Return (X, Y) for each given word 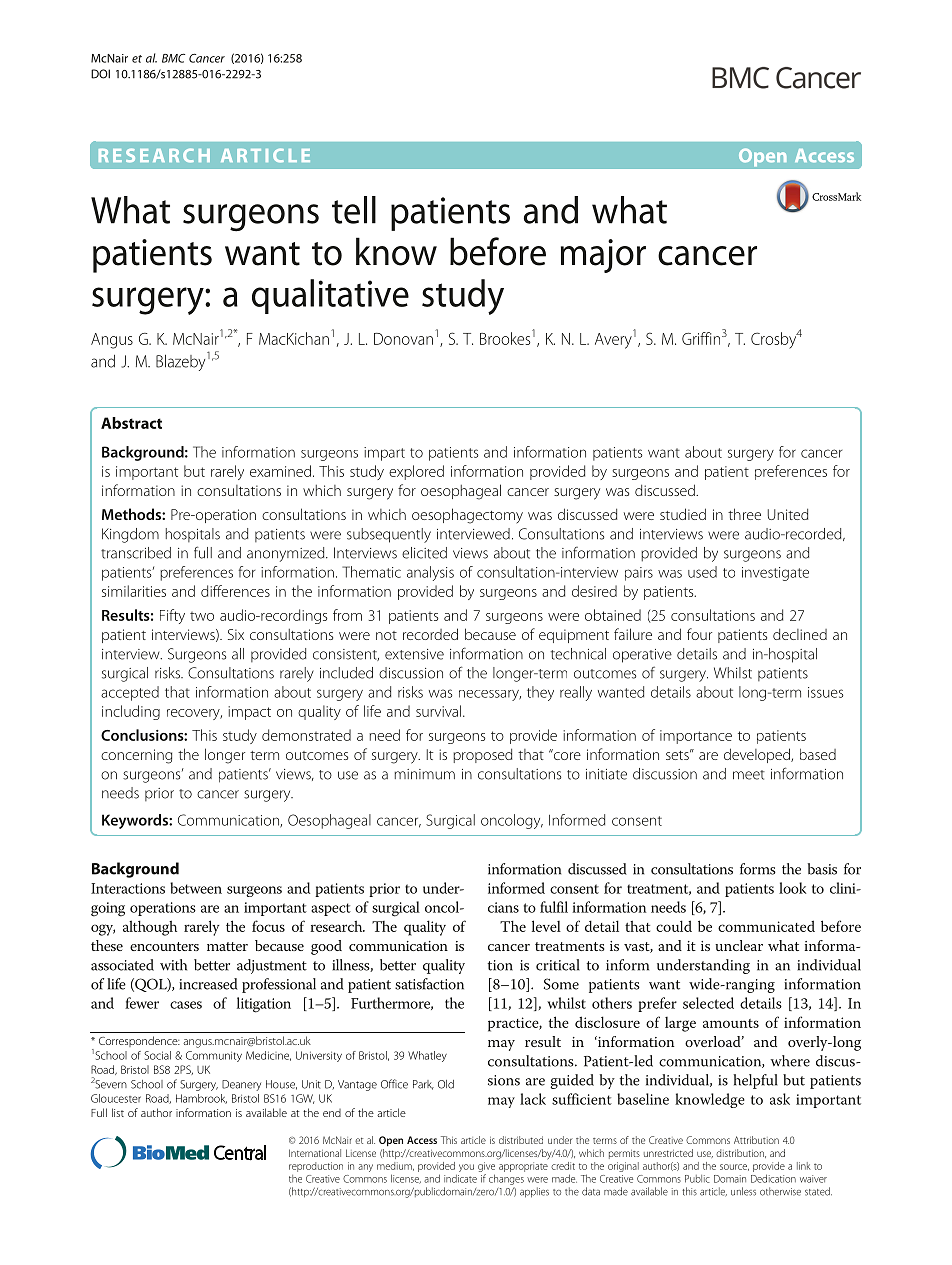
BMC (173, 58)
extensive (414, 654)
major (603, 256)
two (202, 616)
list (118, 1112)
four (699, 634)
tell (354, 210)
